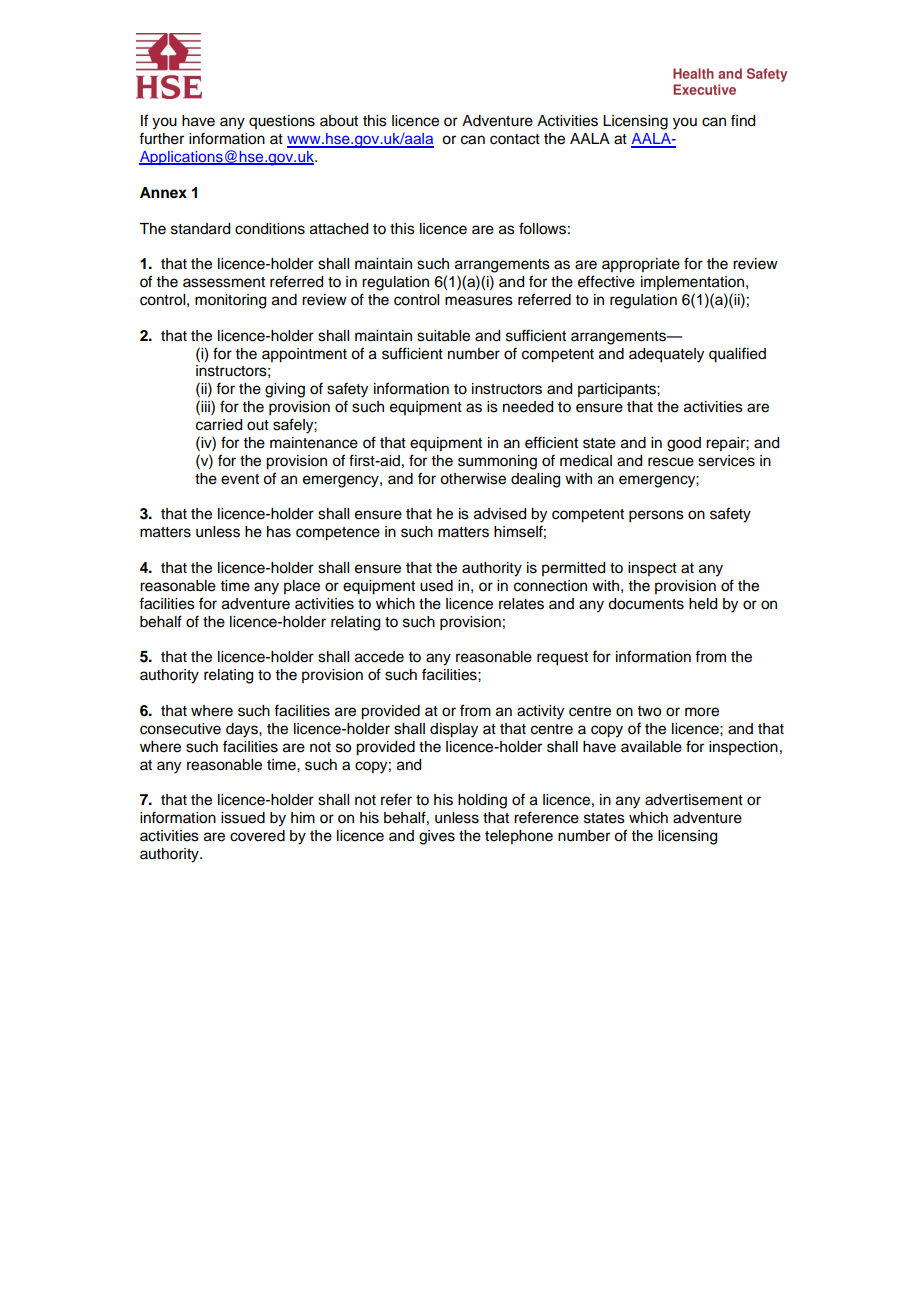 This screenshot has width=924, height=1308. I want to click on questions, so click(282, 122).
